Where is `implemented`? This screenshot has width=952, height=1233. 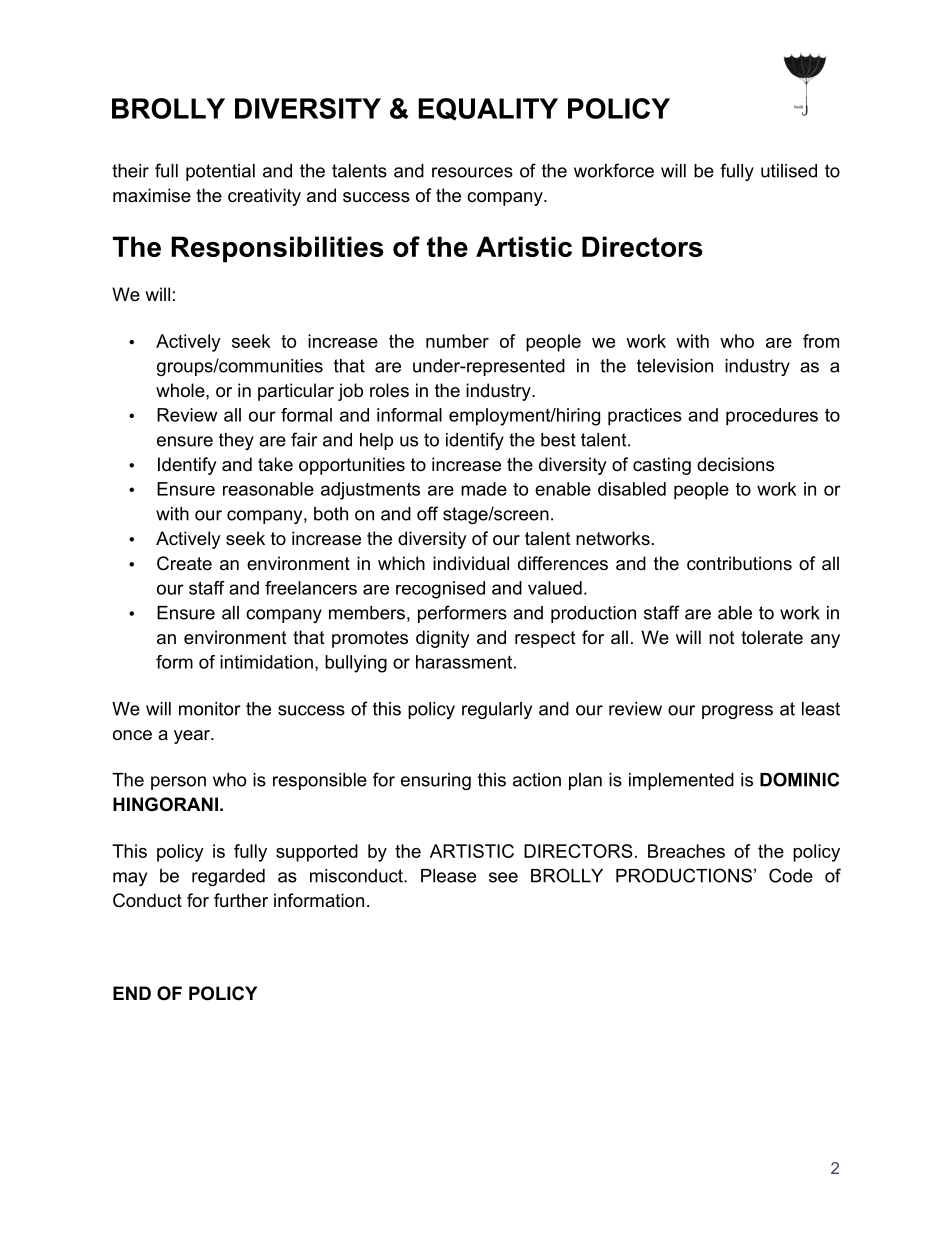
implemented is located at coordinates (681, 781).
